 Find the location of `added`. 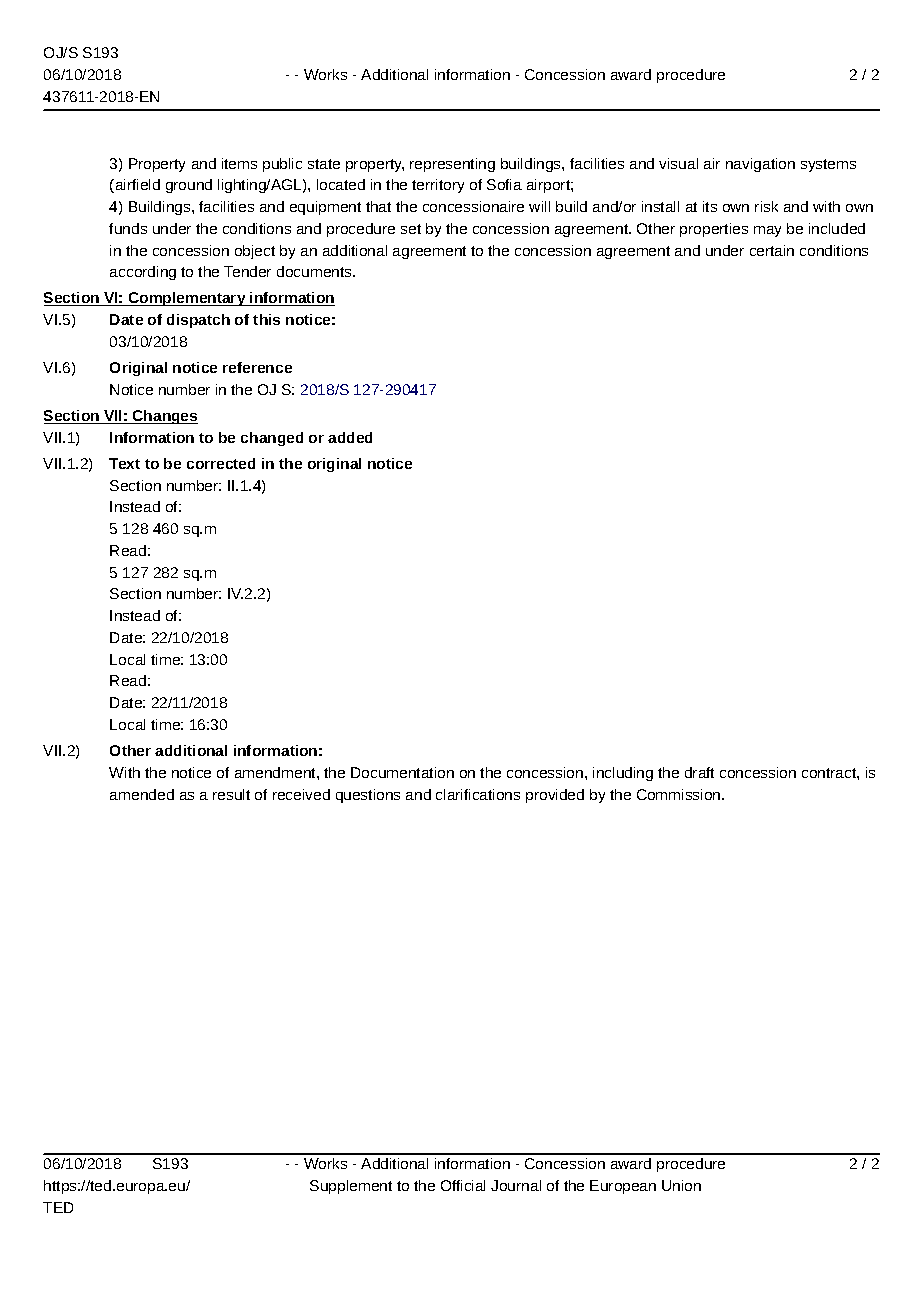

added is located at coordinates (350, 437).
